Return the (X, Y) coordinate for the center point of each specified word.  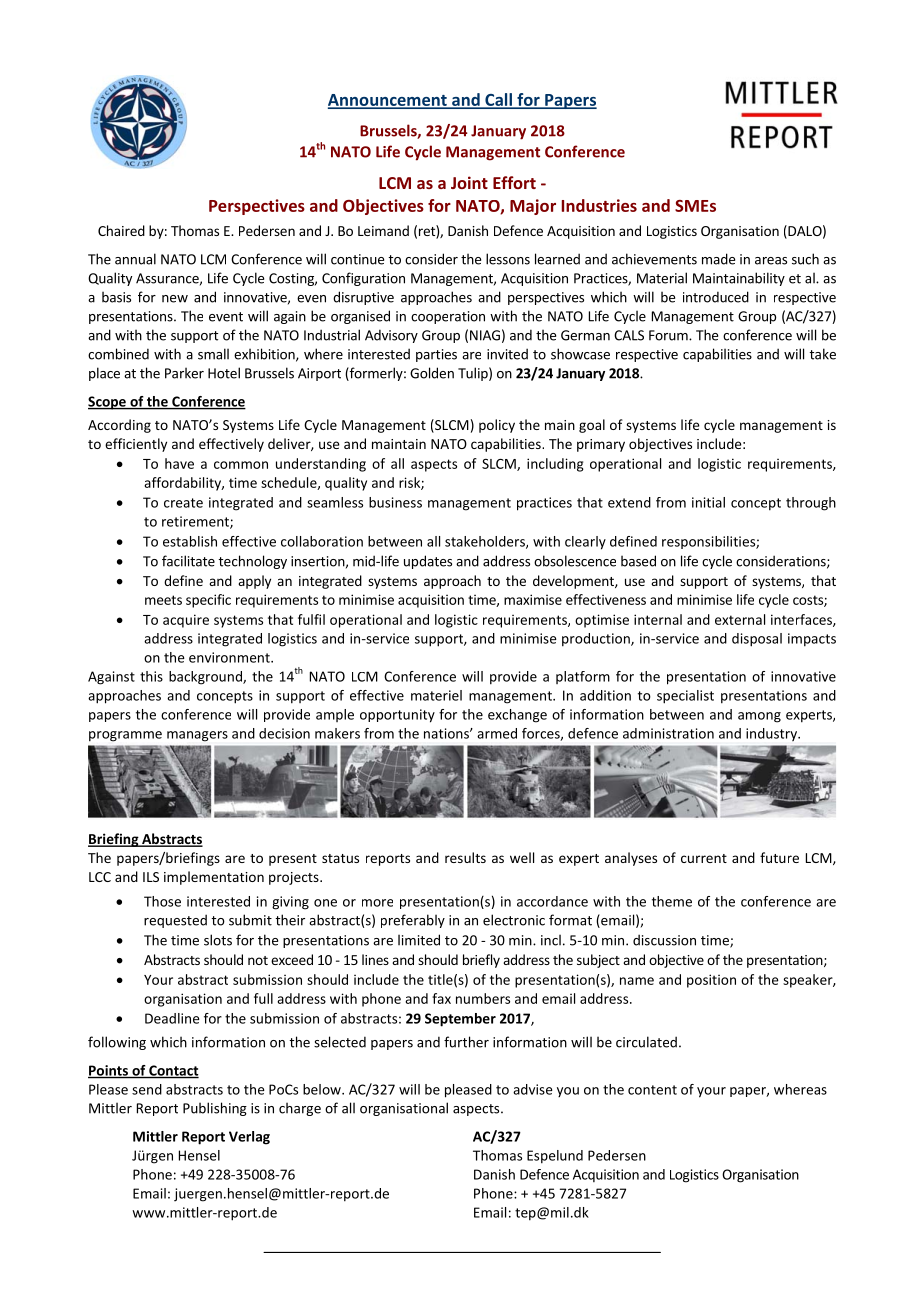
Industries (599, 205)
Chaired (121, 230)
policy (497, 426)
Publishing (215, 1109)
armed (497, 733)
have (179, 463)
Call (498, 100)
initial (708, 502)
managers (197, 736)
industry (772, 734)
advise (533, 1089)
